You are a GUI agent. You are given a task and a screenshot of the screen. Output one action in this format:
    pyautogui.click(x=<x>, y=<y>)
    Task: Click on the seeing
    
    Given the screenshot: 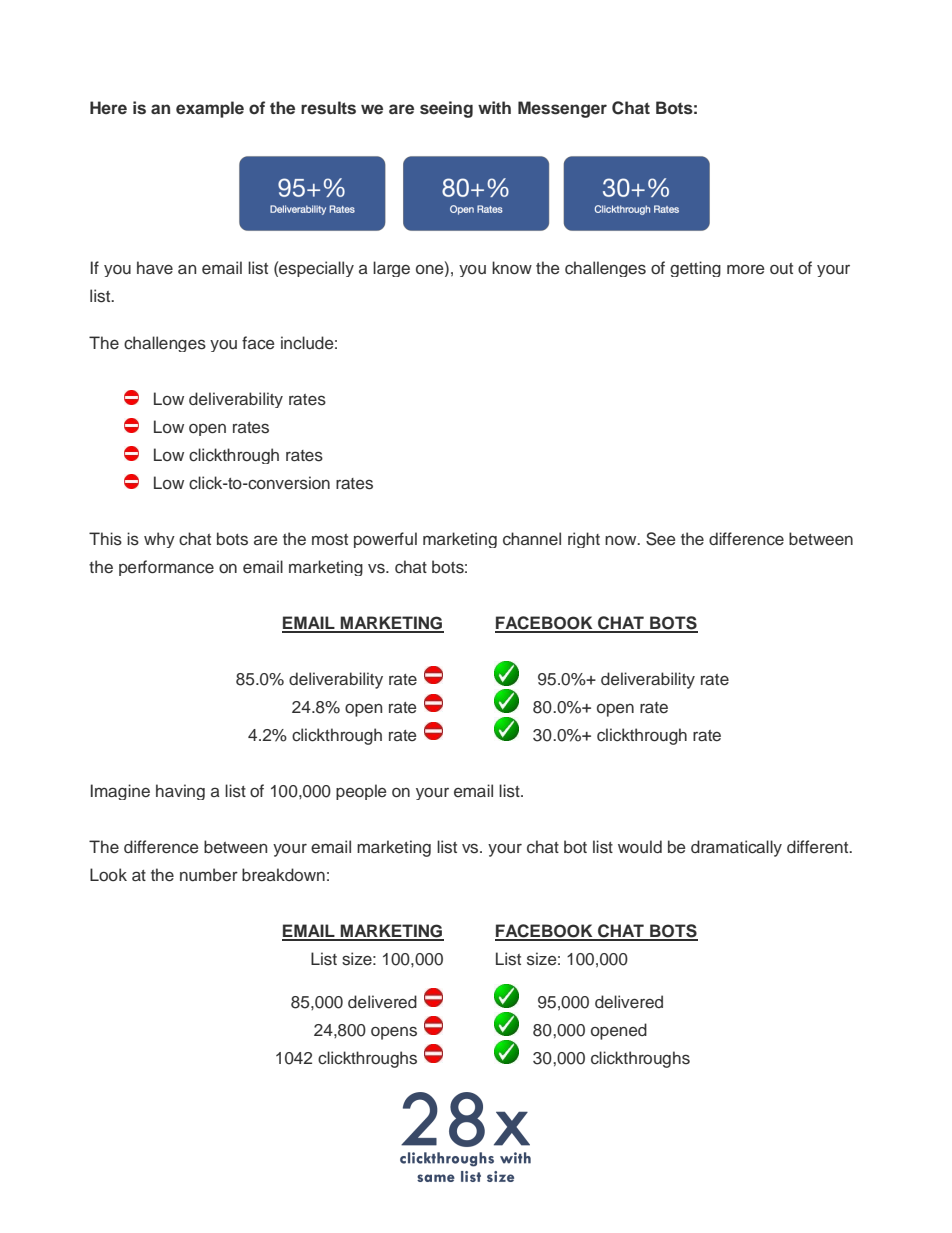 What is the action you would take?
    pyautogui.click(x=446, y=109)
